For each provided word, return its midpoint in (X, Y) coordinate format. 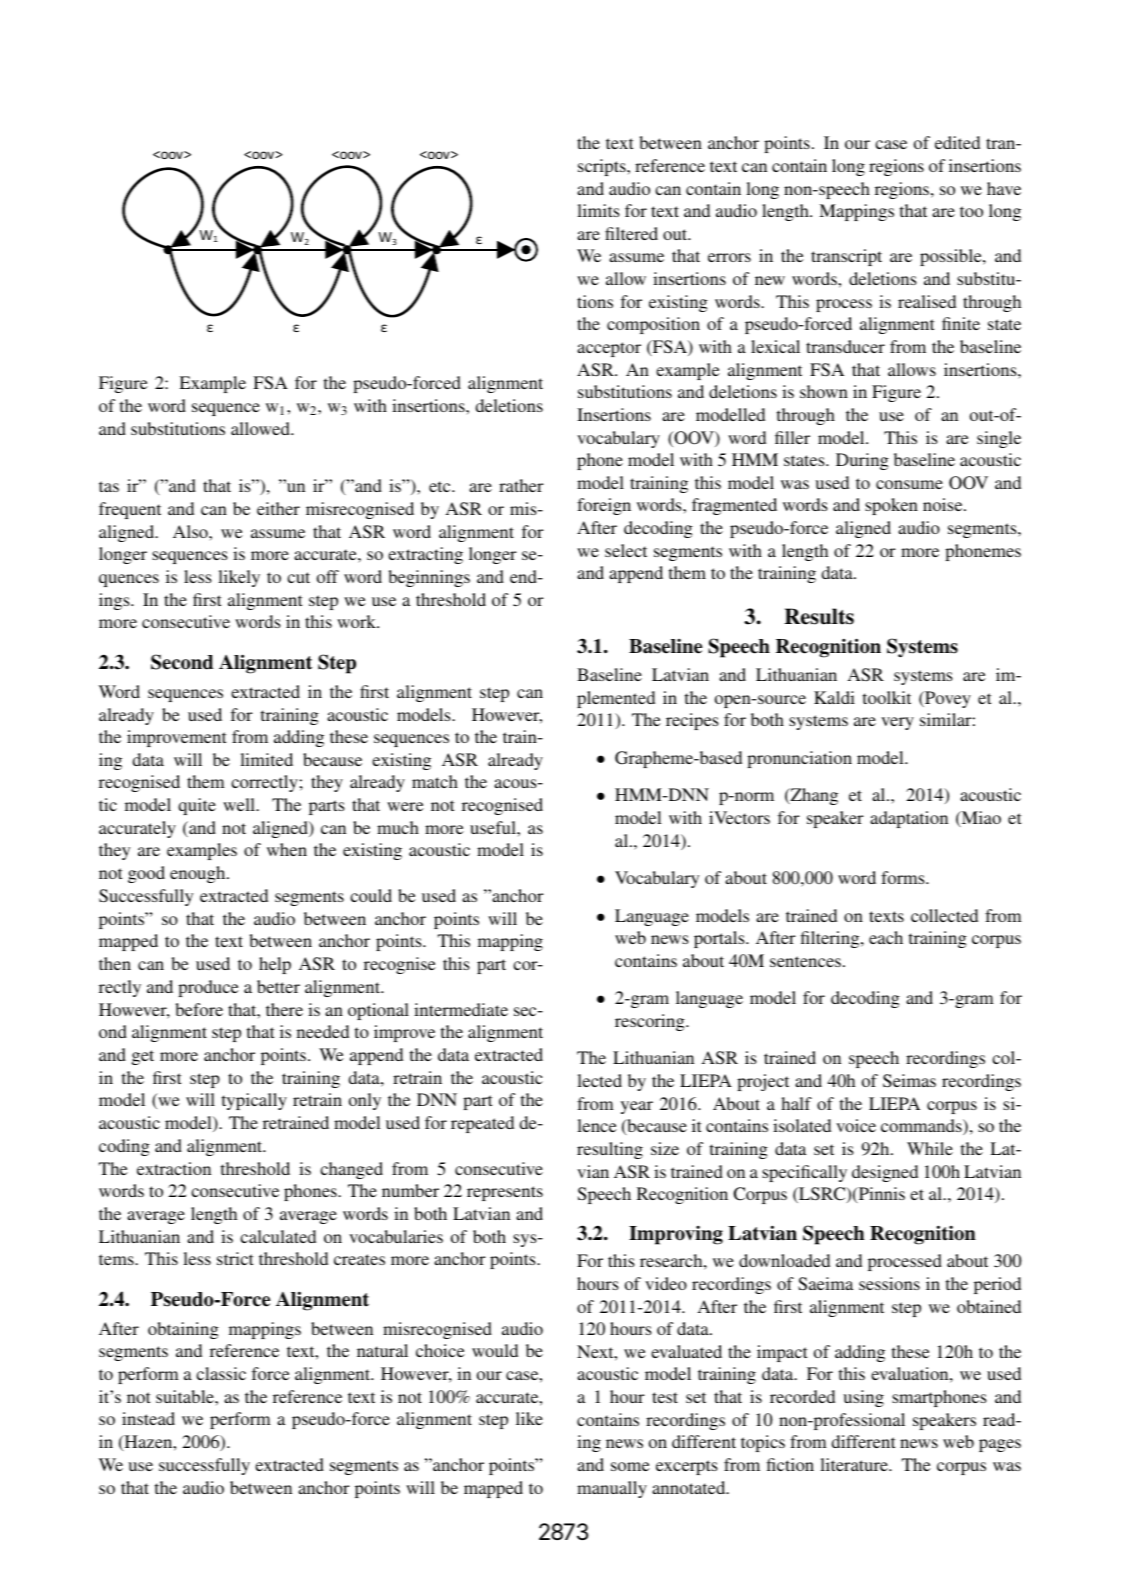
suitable (186, 1396)
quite (197, 806)
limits (598, 210)
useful (494, 827)
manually (612, 1489)
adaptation (909, 819)
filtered (631, 233)
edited (957, 142)
